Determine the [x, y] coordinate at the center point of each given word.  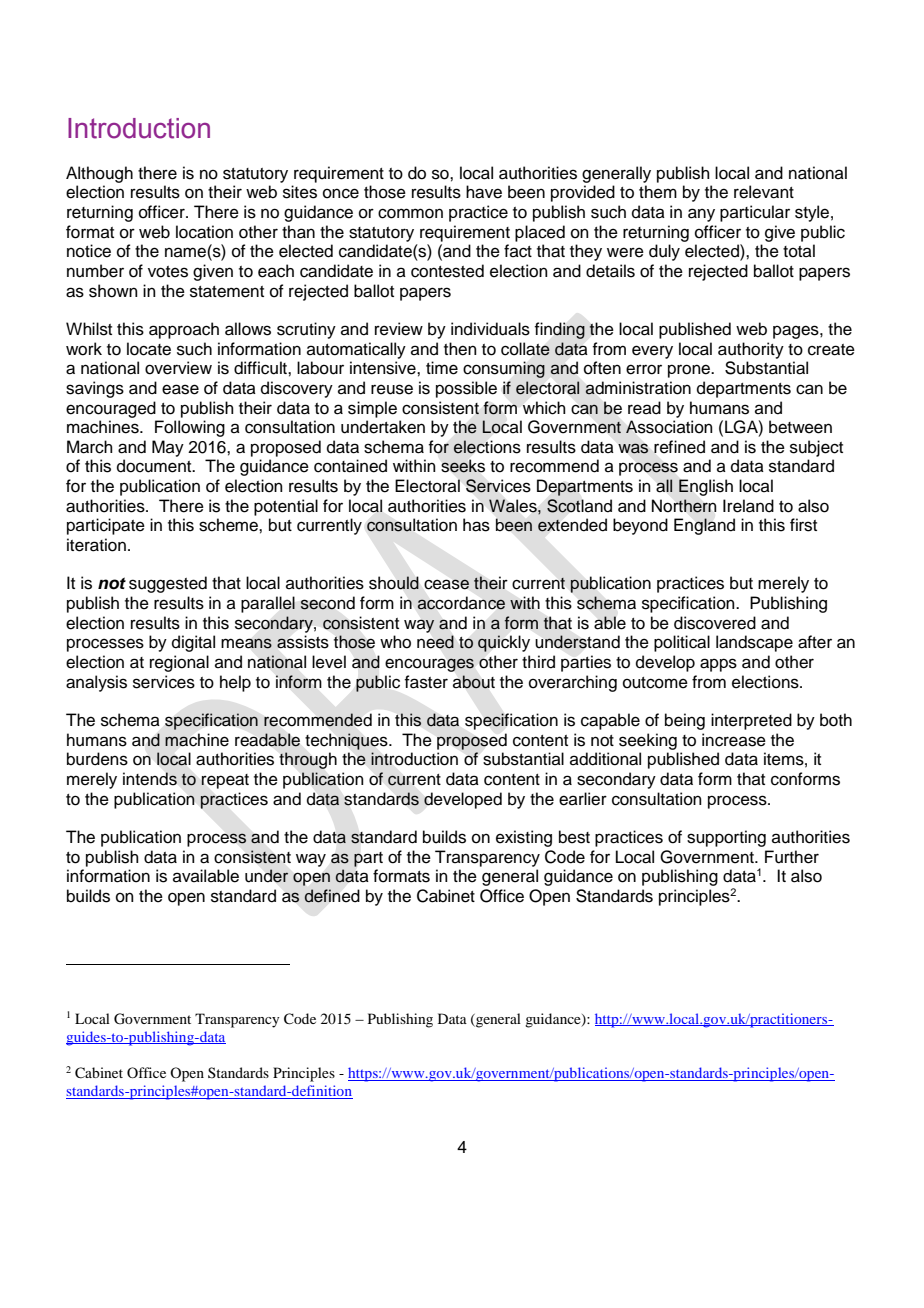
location [204, 232]
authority [751, 350]
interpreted [751, 721]
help [235, 683]
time [442, 368]
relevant [764, 192]
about [474, 682]
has [476, 525]
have [484, 192]
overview [178, 368]
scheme [229, 525]
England [704, 526]
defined [332, 896]
